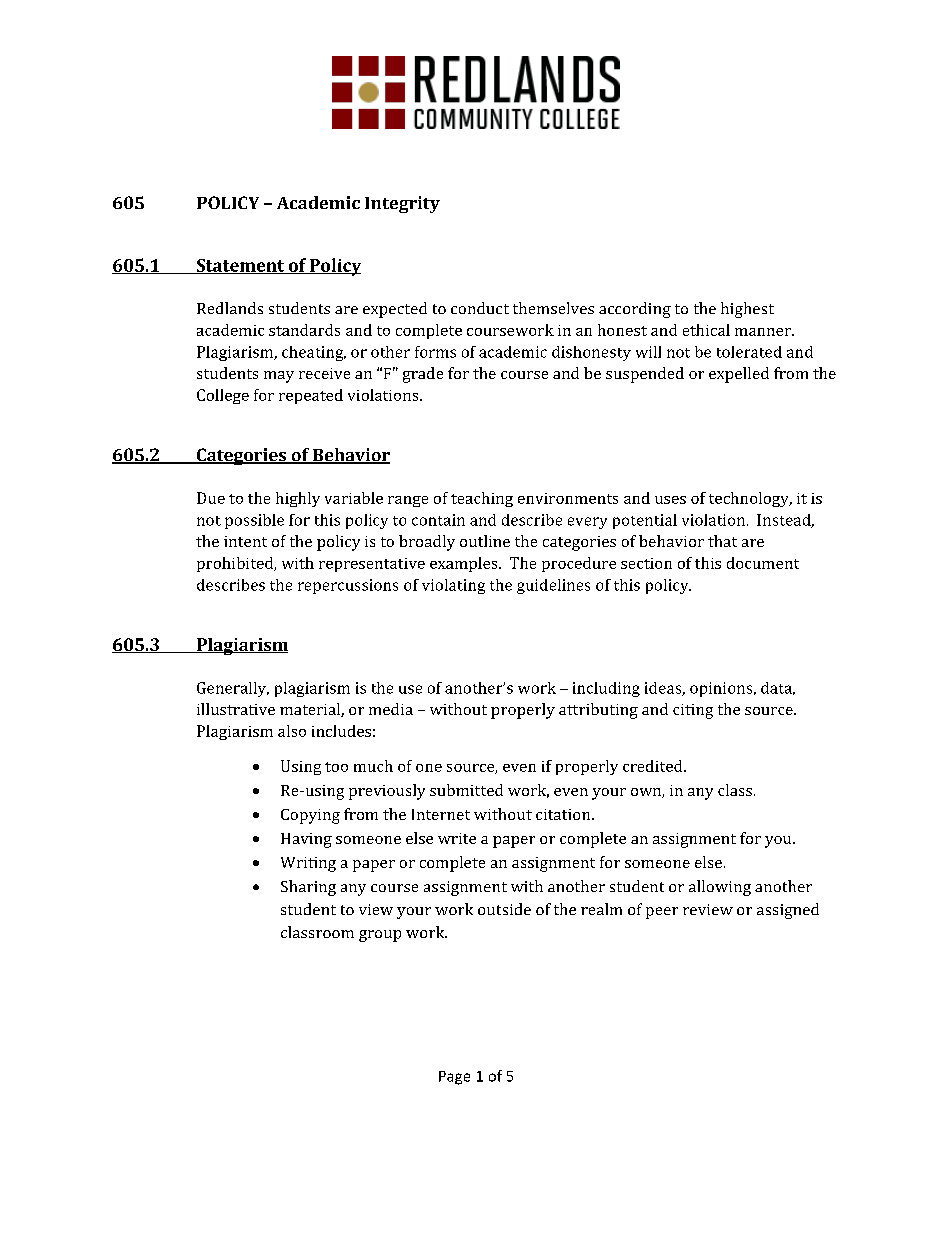  I want to click on Generally, so click(233, 689).
